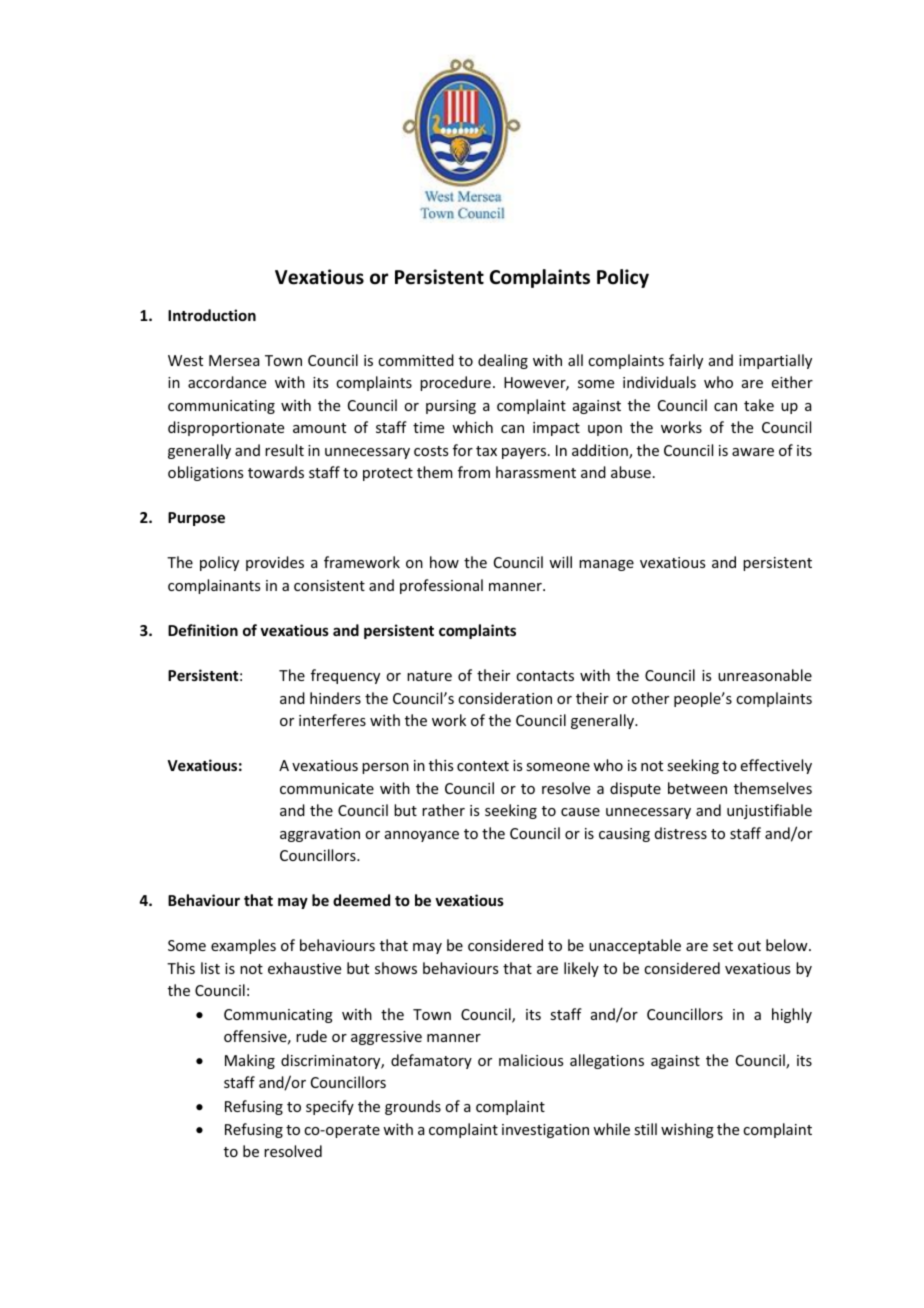  What do you see at coordinates (503, 361) in the image?
I see `dealing` at bounding box center [503, 361].
